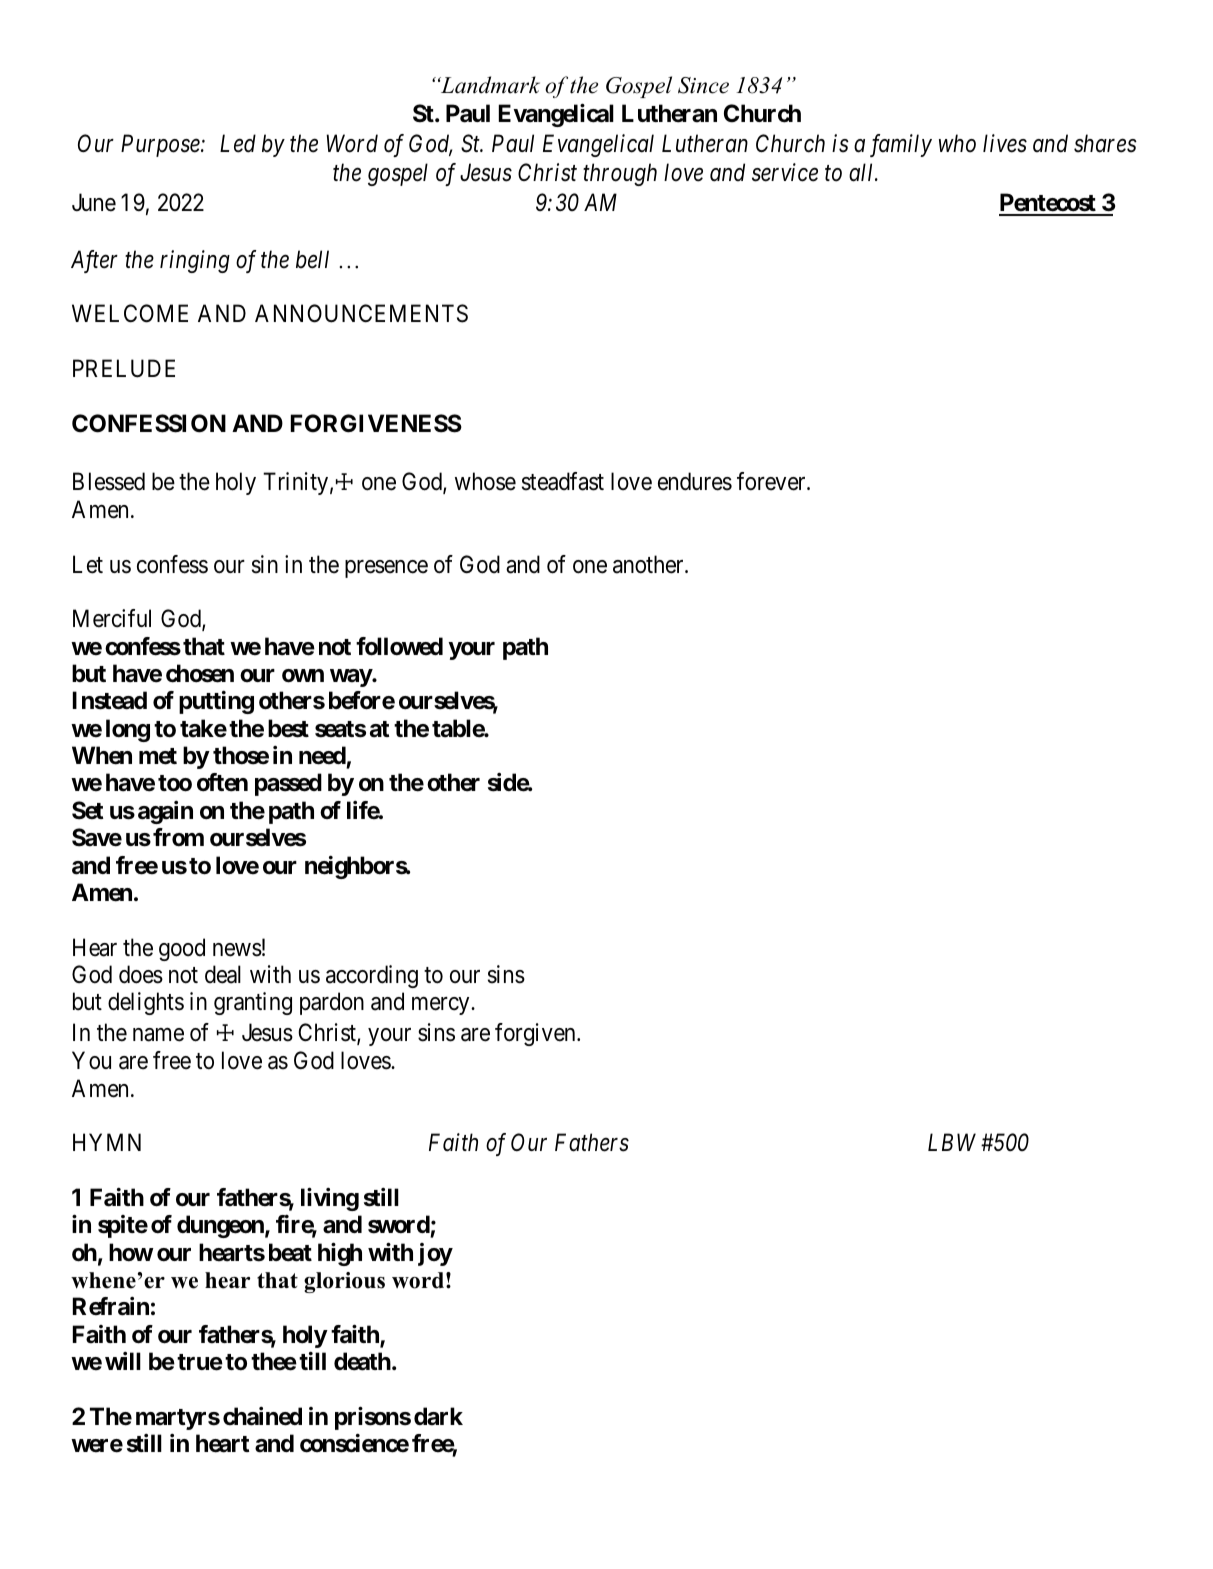  Describe the element at coordinates (1005, 143) in the document. I see `lives` at that location.
